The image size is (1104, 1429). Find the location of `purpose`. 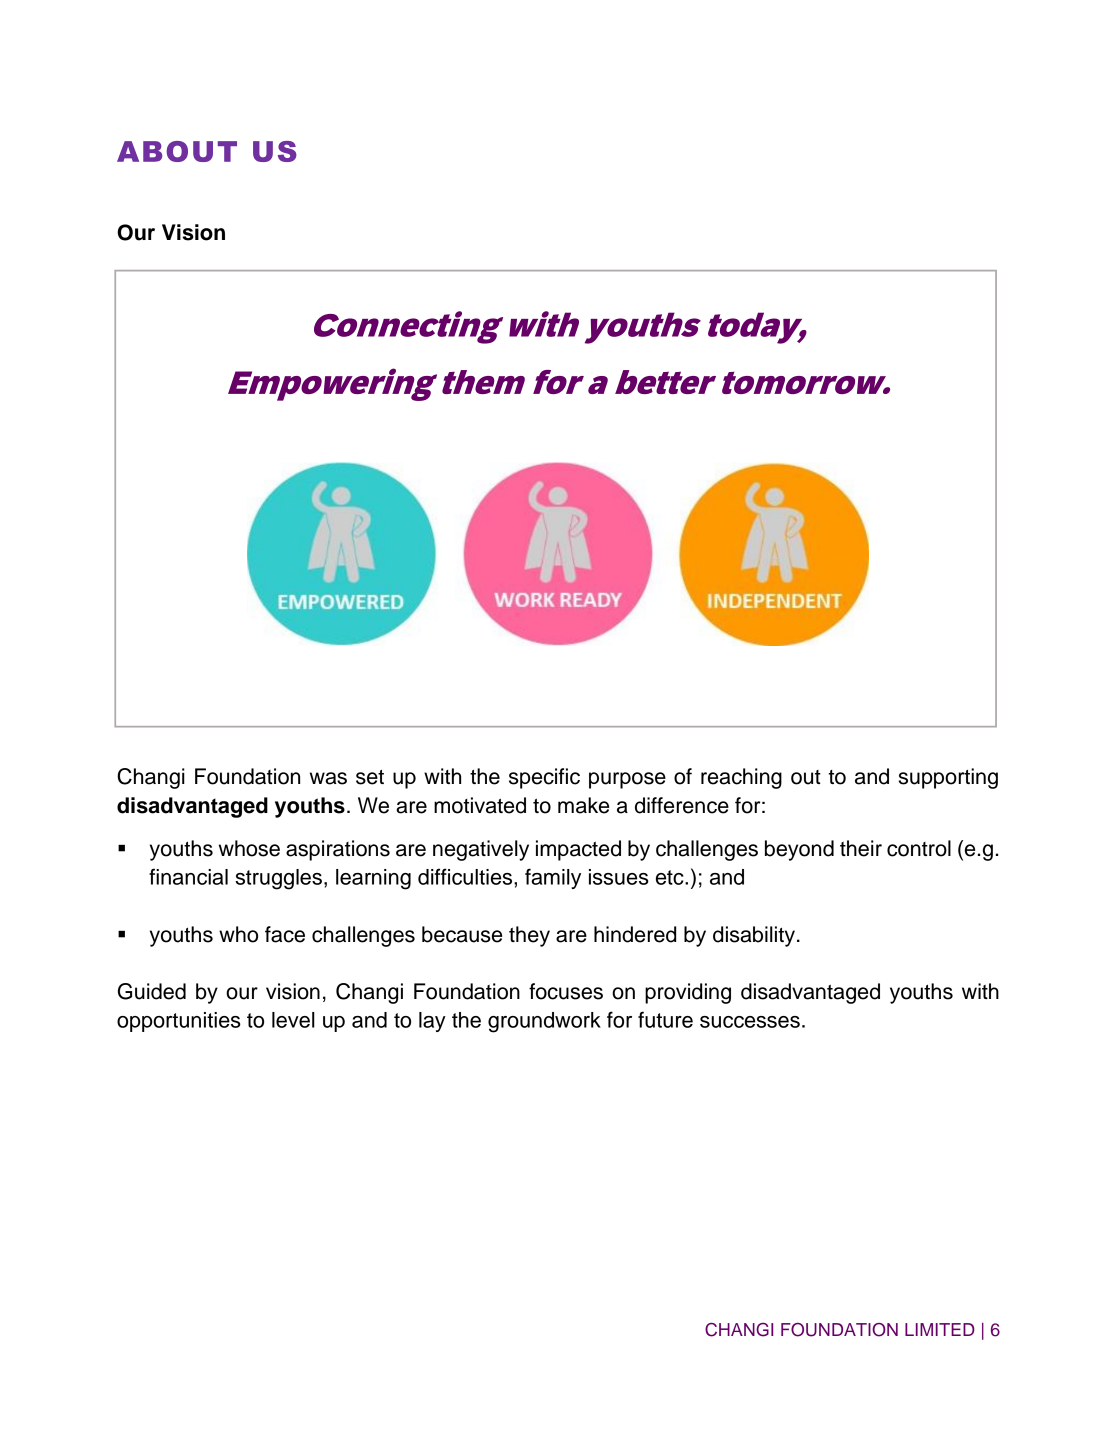

purpose is located at coordinates (627, 780).
